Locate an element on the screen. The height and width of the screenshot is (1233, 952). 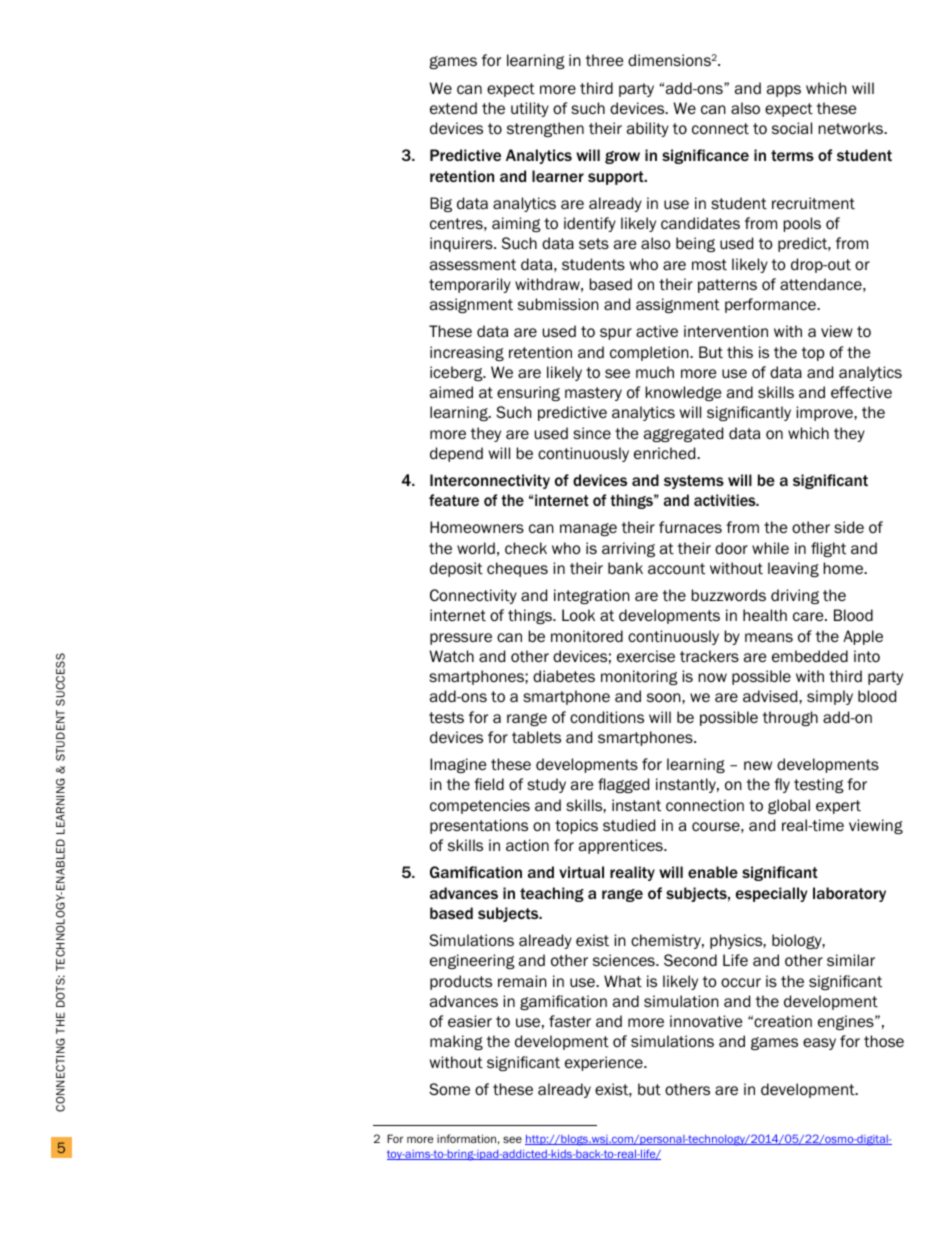
ability is located at coordinates (648, 129).
